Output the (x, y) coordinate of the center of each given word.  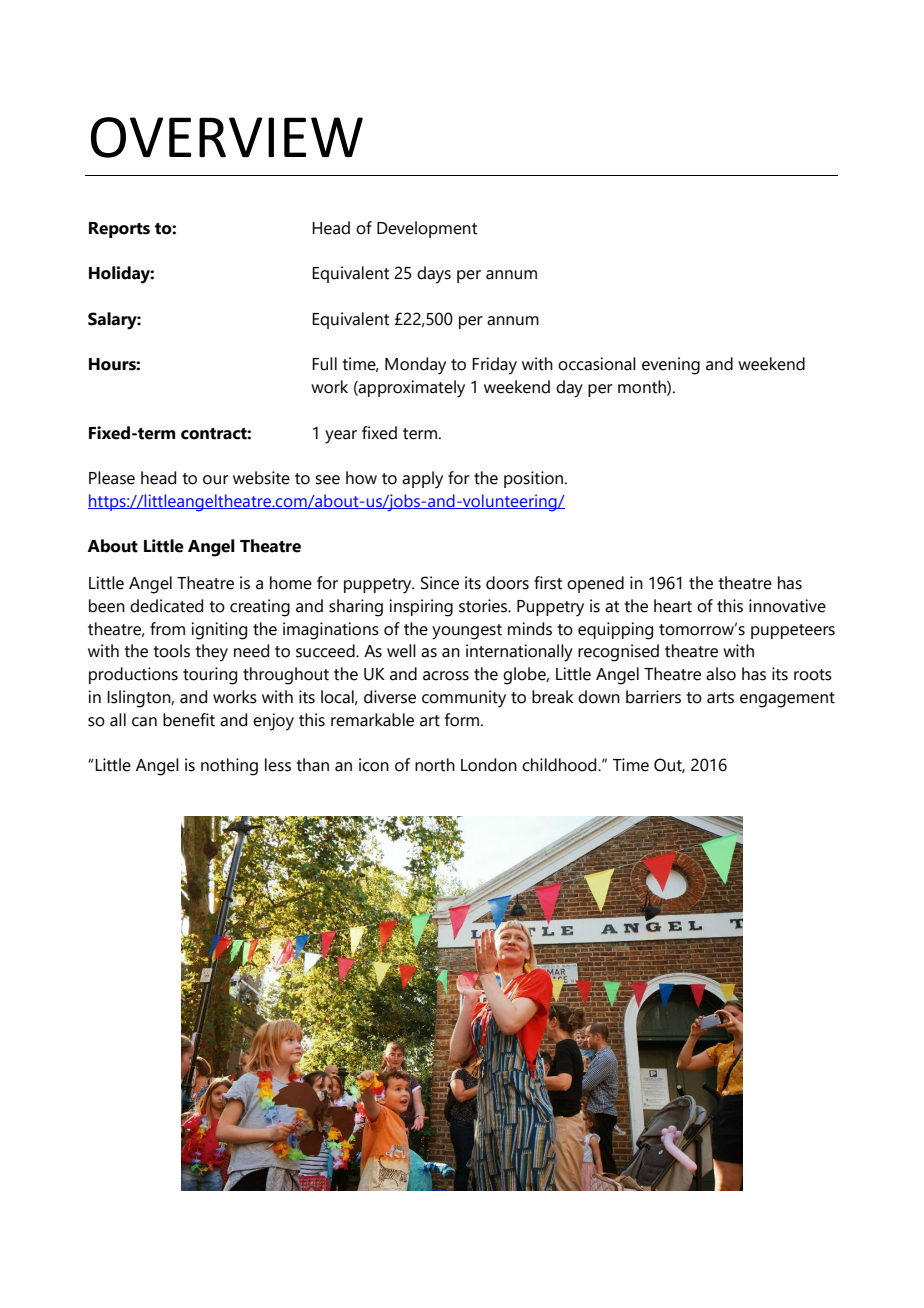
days (434, 275)
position (533, 479)
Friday (494, 366)
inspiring (421, 608)
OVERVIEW (227, 137)
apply (422, 480)
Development (427, 229)
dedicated (166, 606)
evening (671, 366)
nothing (229, 767)
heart (673, 606)
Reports (119, 230)
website (261, 478)
